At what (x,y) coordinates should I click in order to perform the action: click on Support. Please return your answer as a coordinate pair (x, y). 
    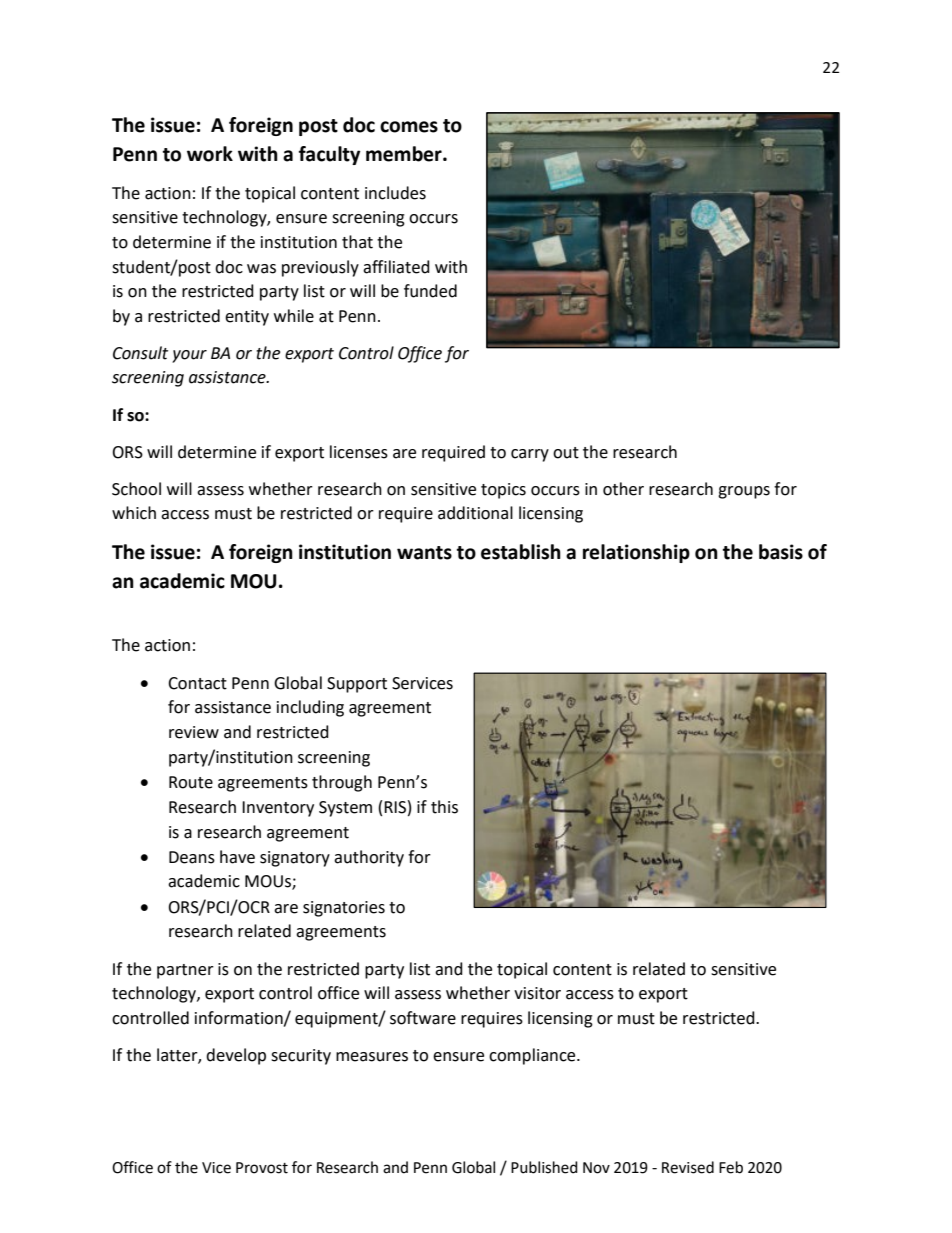
    Looking at the image, I should click on (357, 685).
